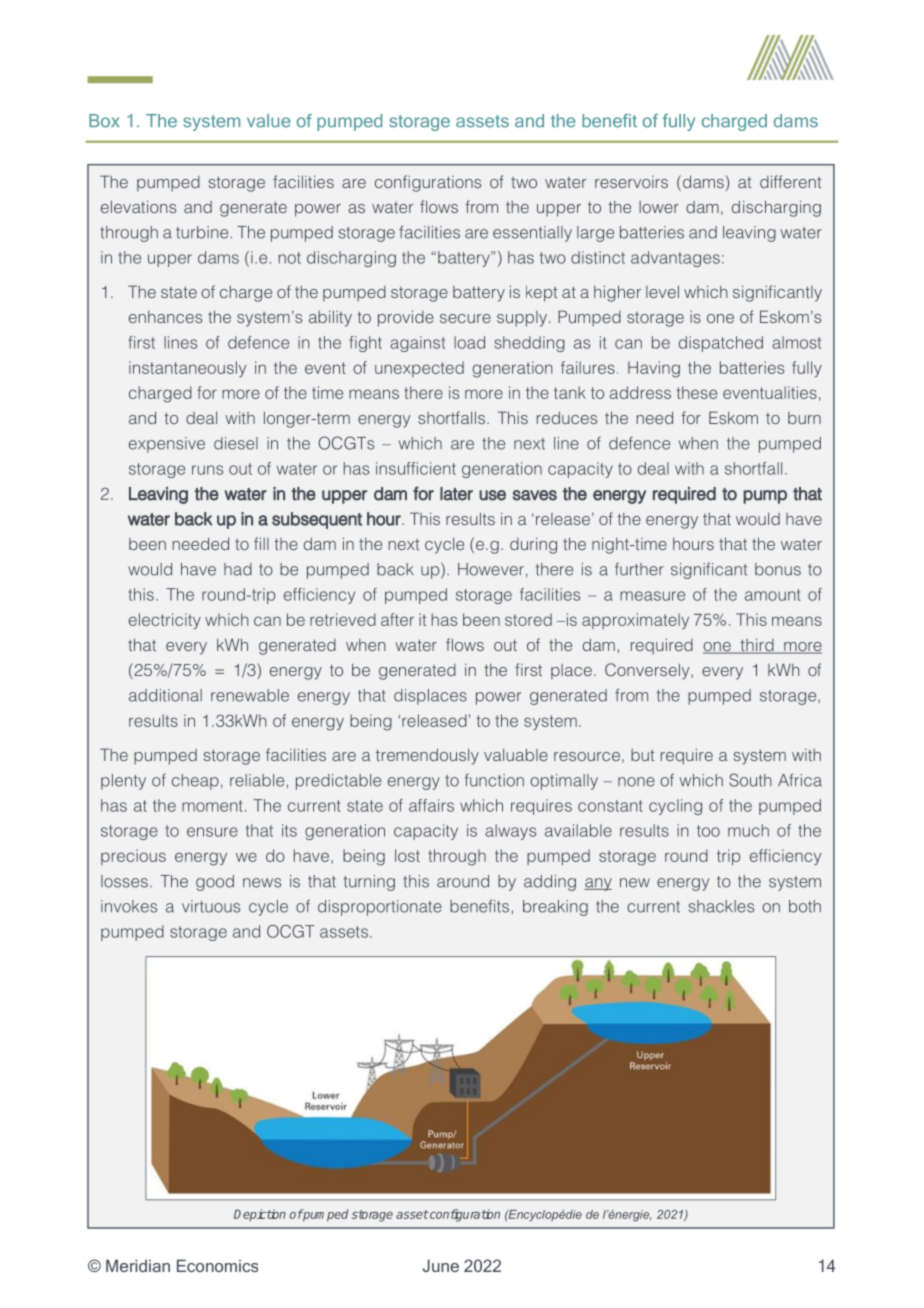  What do you see at coordinates (757, 646) in the screenshot?
I see `third` at bounding box center [757, 646].
